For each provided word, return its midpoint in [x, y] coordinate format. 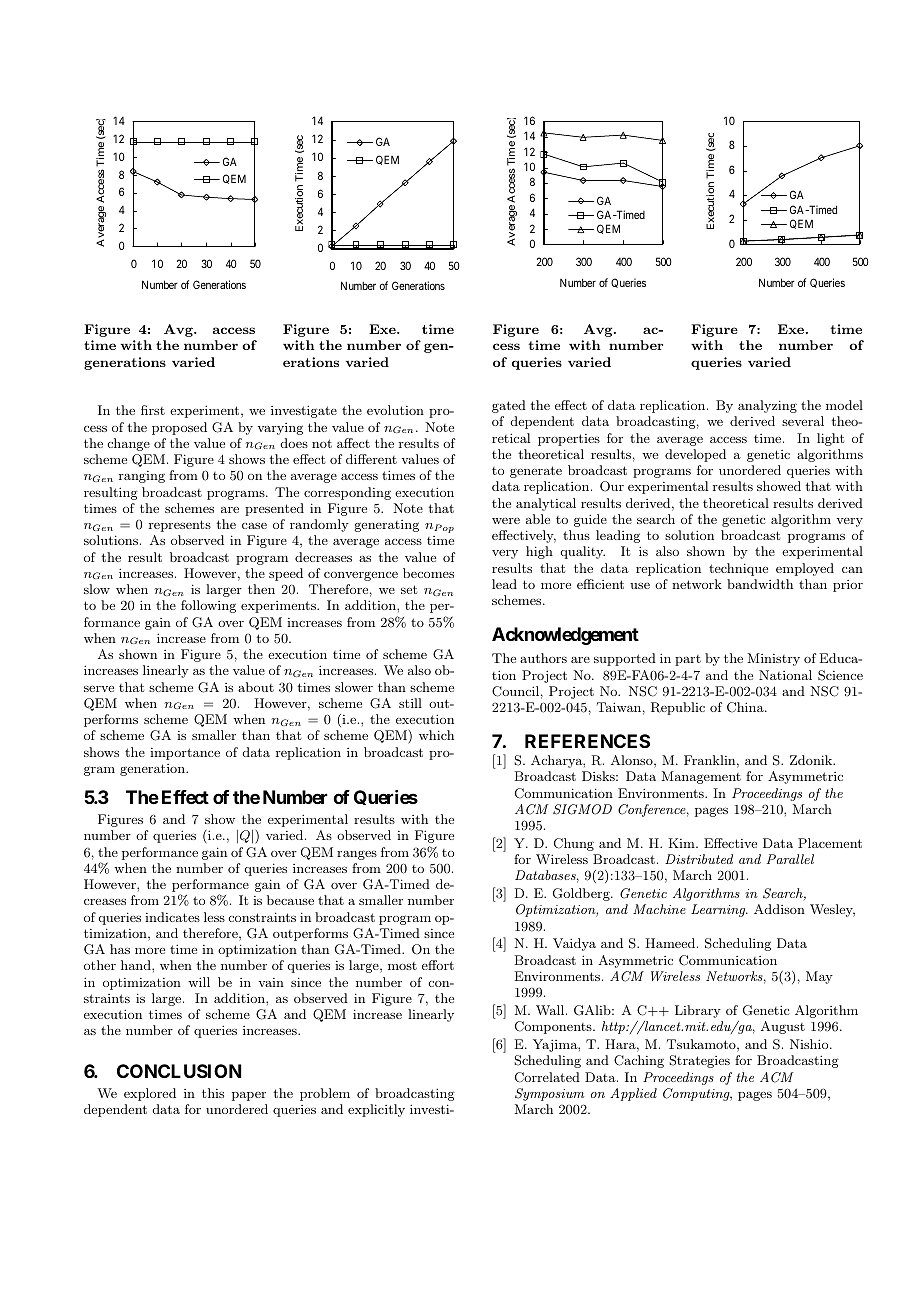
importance [185, 754]
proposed [179, 428]
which [436, 735]
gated [509, 406]
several [803, 421]
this [213, 1093]
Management [701, 777]
